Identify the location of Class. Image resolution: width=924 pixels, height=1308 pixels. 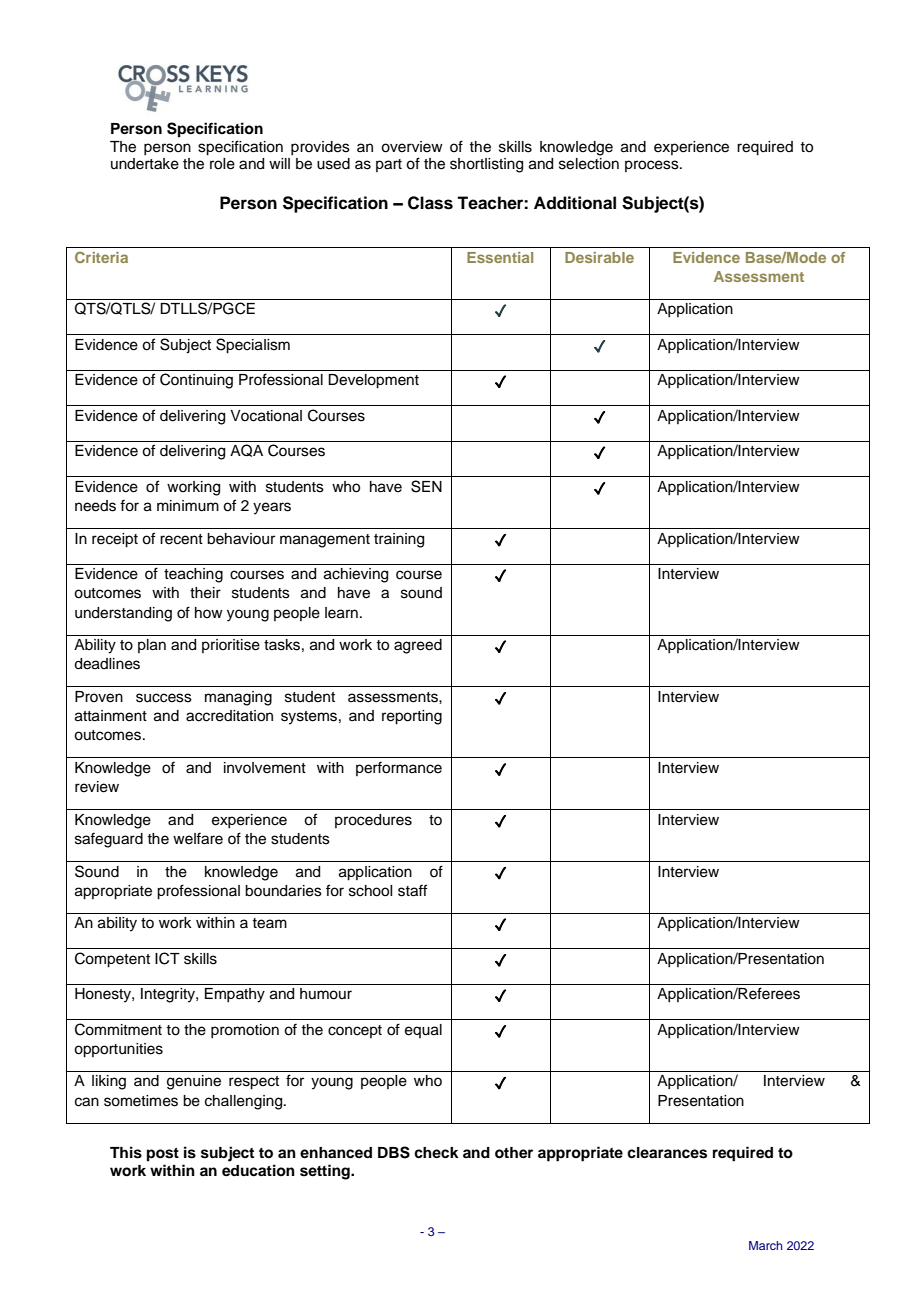
(430, 203).
